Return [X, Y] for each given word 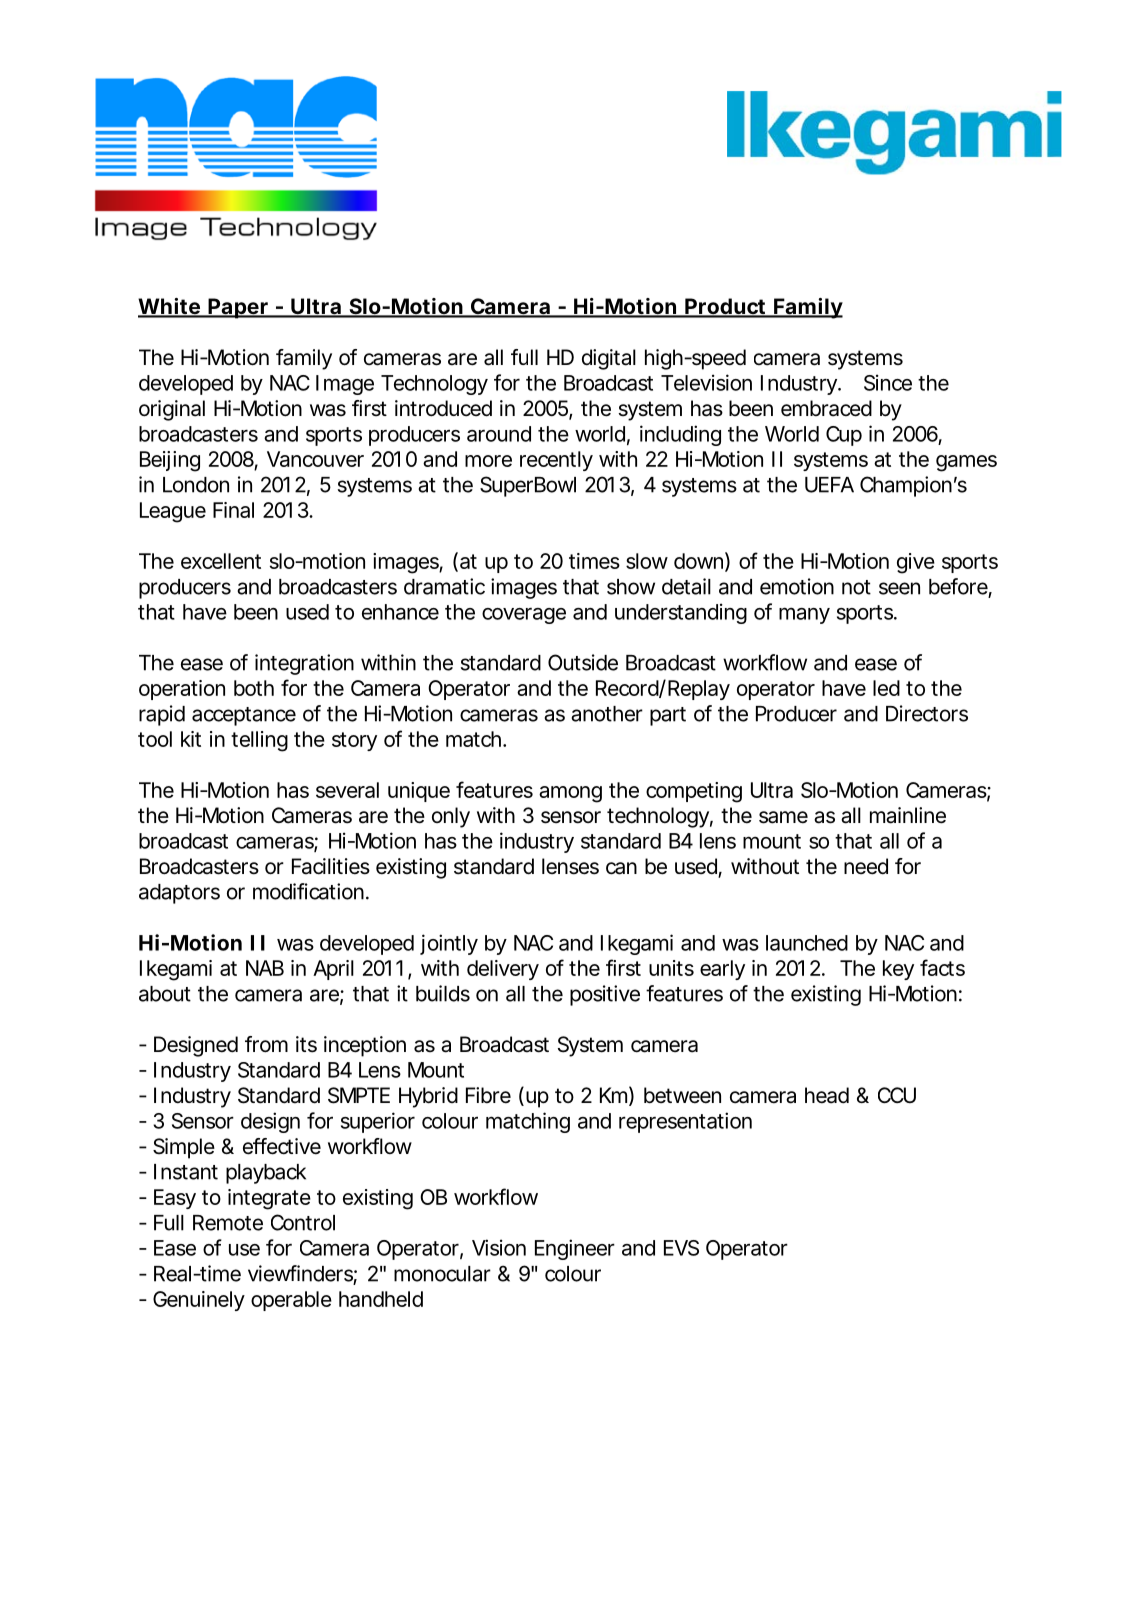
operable [291, 1301]
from [266, 1044]
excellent [221, 561]
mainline [908, 815]
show [631, 587]
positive [605, 995]
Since [888, 382]
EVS [681, 1248]
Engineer [575, 1249]
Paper [238, 308]
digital [609, 359]
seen [899, 588]
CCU [897, 1095]
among [570, 794]
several [347, 790]
